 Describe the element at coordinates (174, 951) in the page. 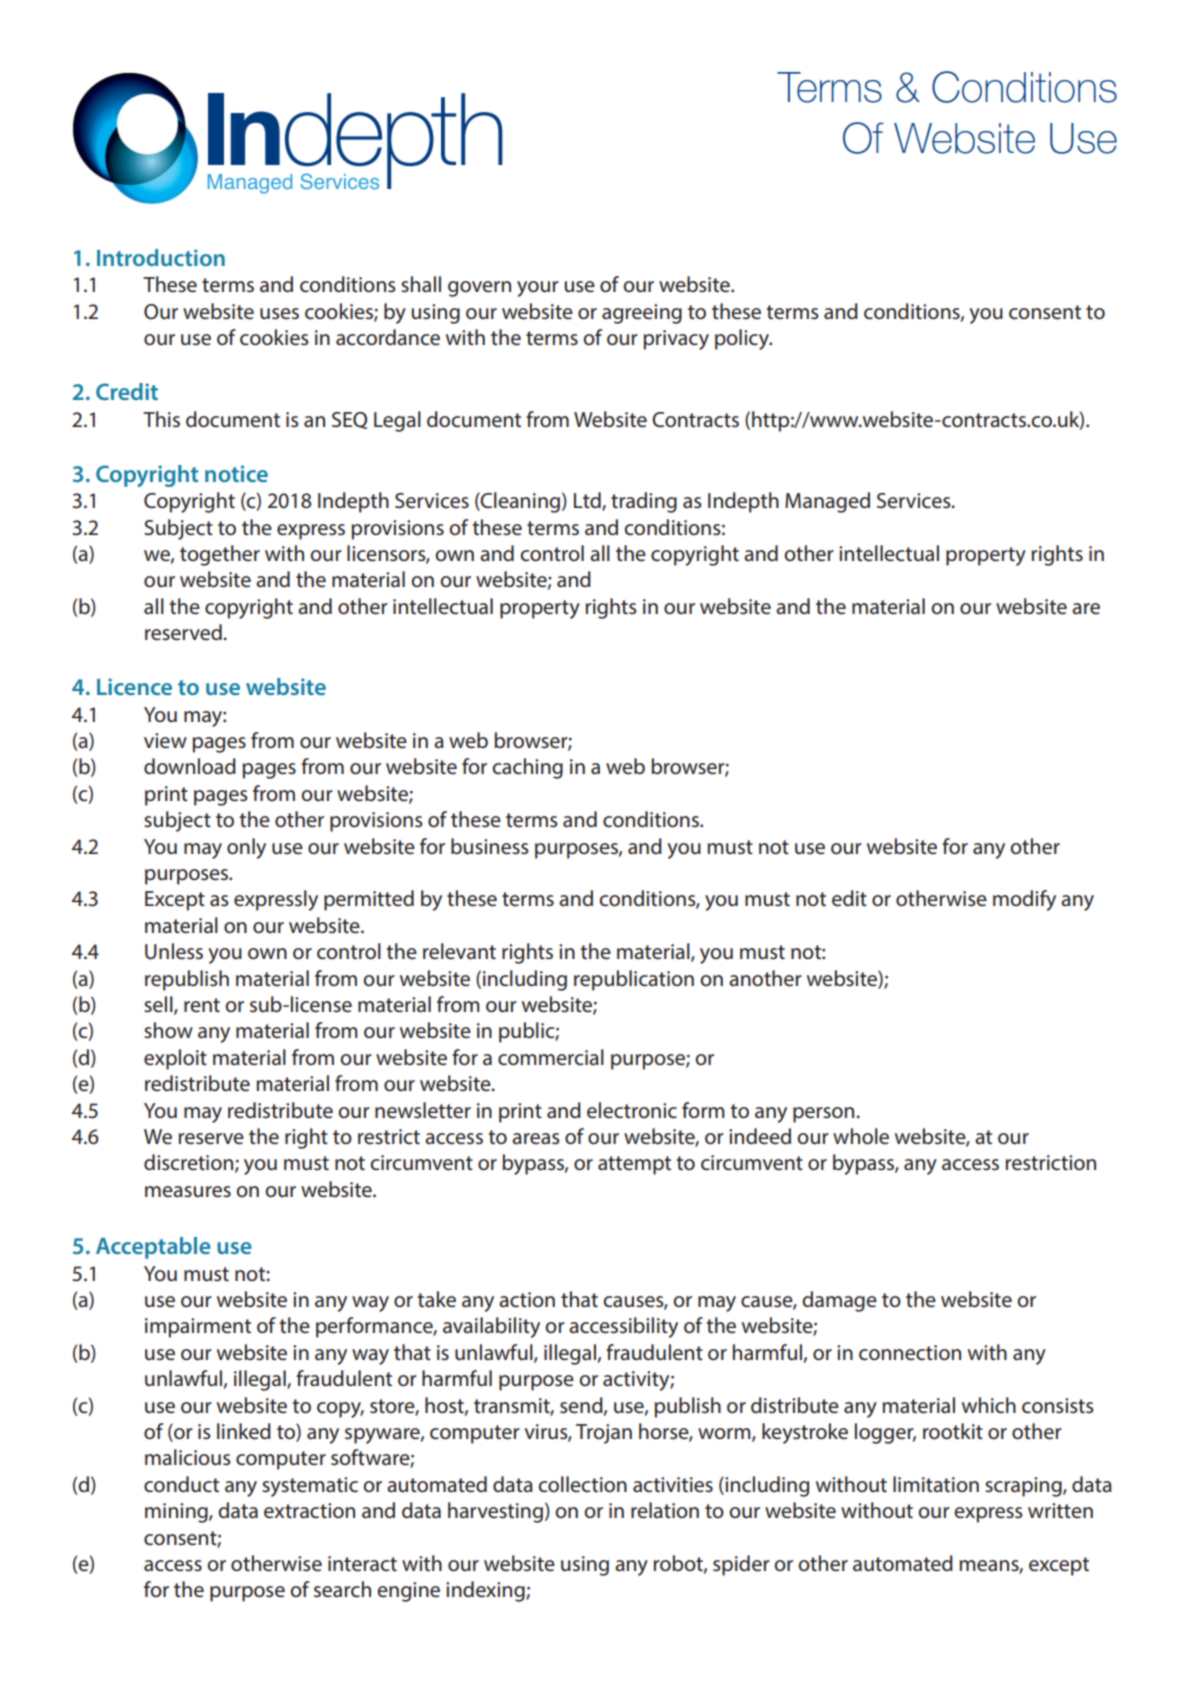

I see `Unless` at that location.
